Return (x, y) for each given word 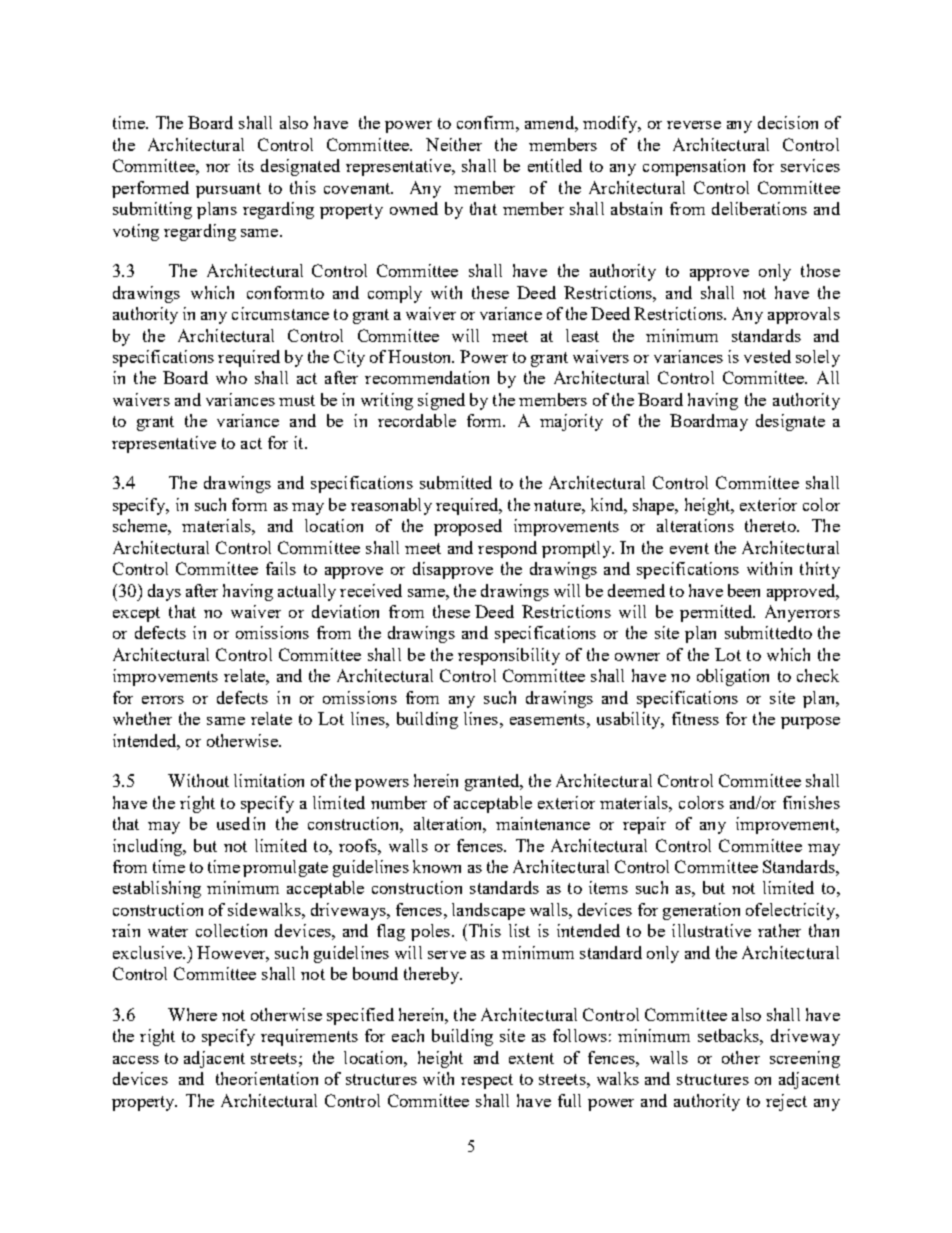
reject (786, 1102)
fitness (695, 718)
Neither (454, 144)
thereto (771, 525)
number (399, 802)
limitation (269, 780)
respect (487, 1081)
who (231, 377)
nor (218, 168)
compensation (694, 167)
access (136, 1060)
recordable (417, 420)
